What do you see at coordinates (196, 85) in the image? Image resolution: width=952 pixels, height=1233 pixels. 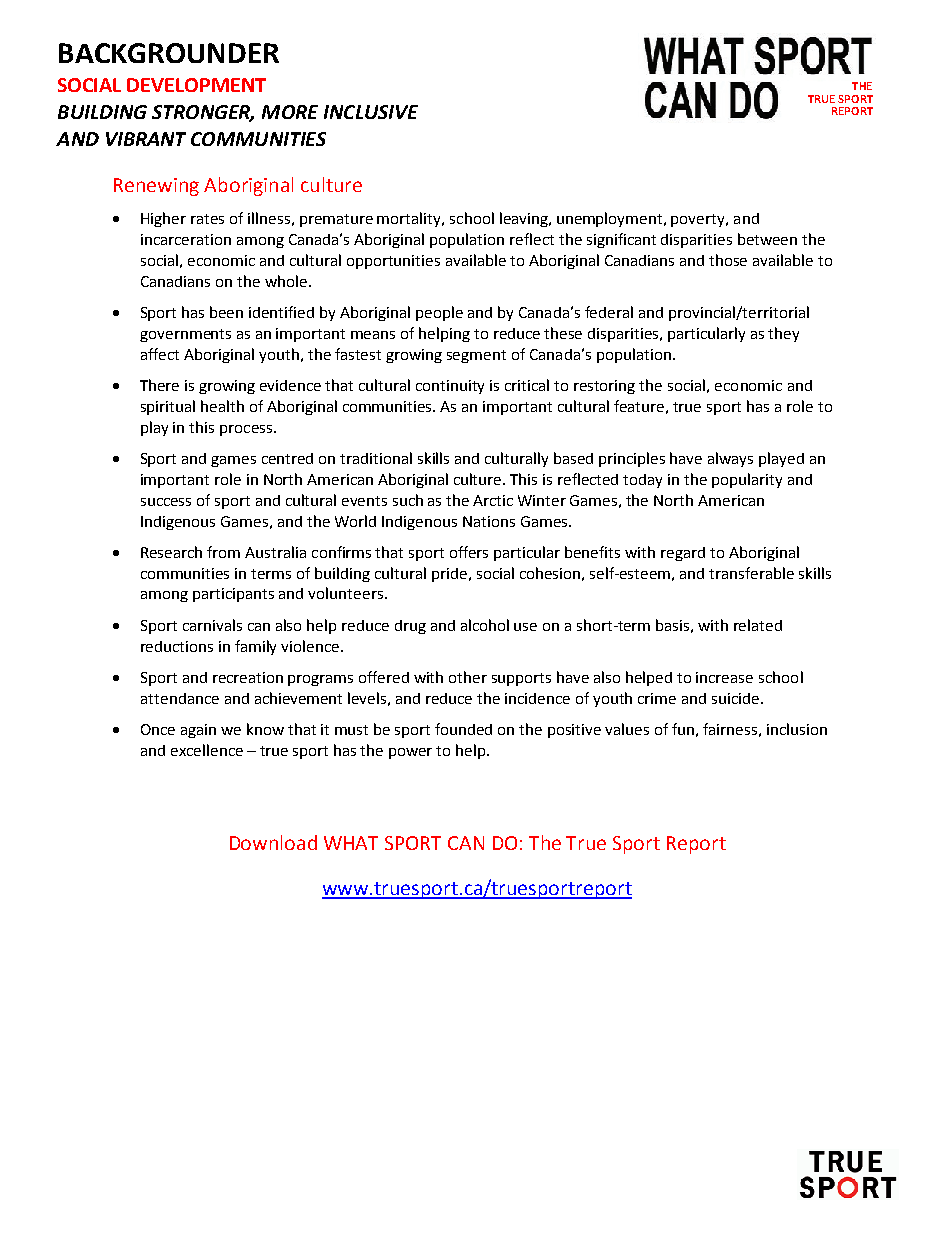 I see `DEVELOPMENT` at bounding box center [196, 85].
